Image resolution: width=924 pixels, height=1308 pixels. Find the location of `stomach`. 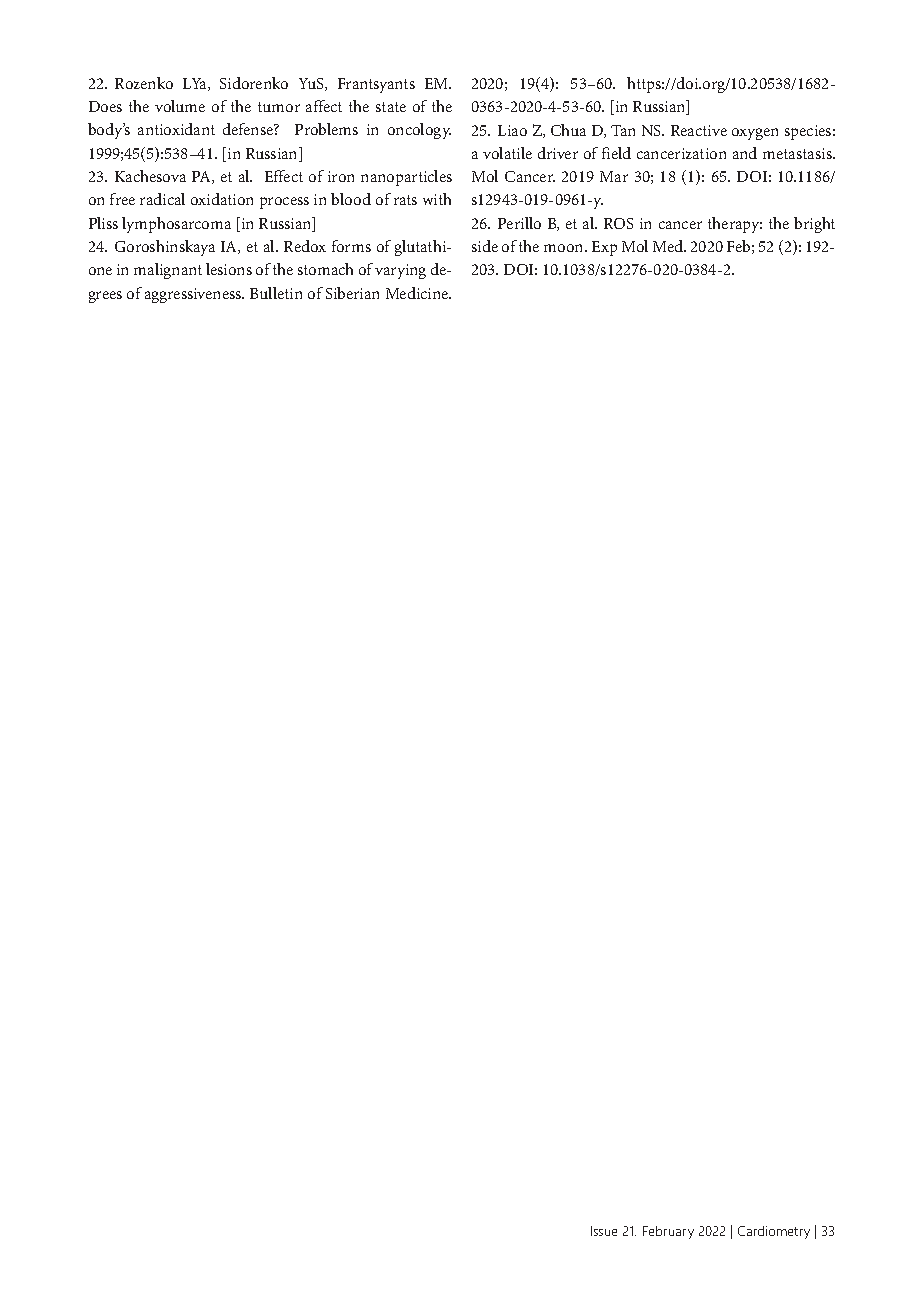

stomach is located at coordinates (325, 269).
